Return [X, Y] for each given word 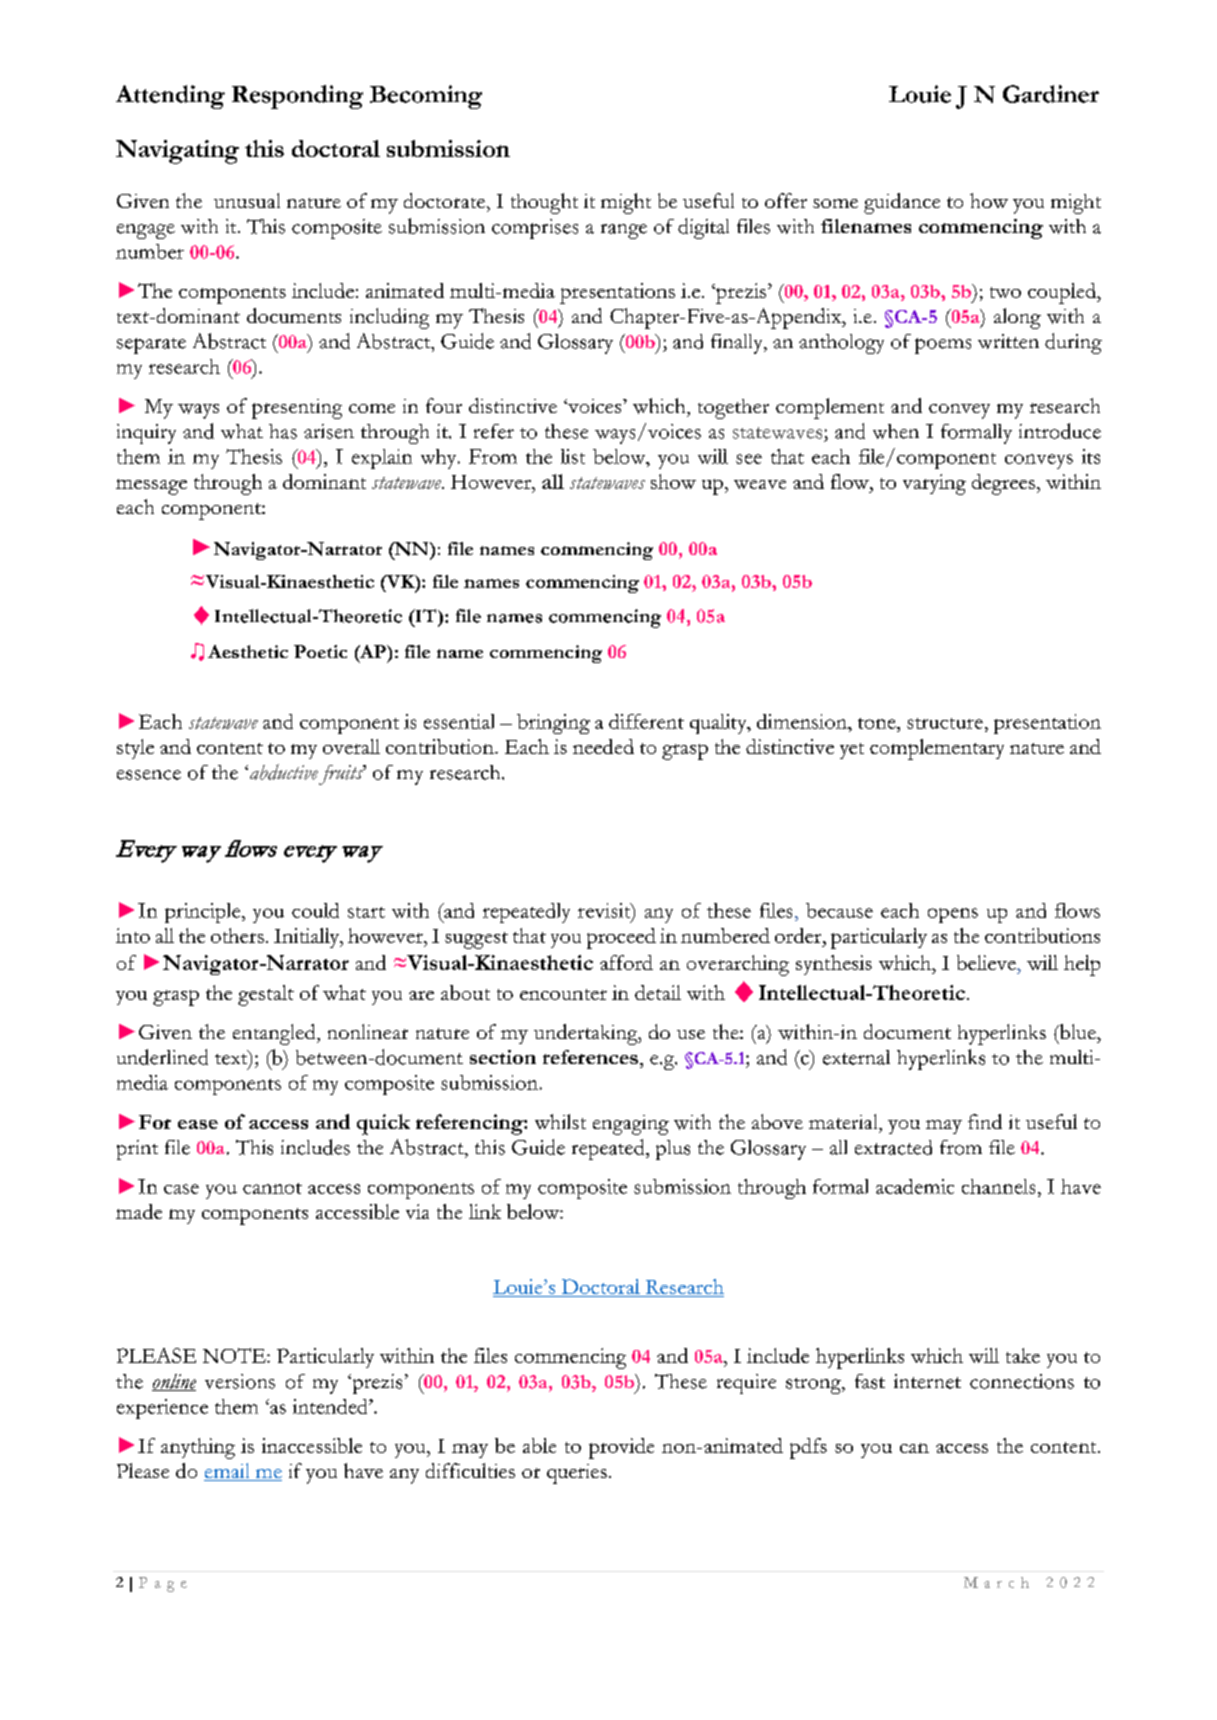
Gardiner [1051, 94]
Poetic [320, 651]
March [996, 1582]
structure [945, 723]
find [985, 1121]
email [228, 1472]
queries [577, 1474]
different [646, 721]
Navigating [177, 152]
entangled [275, 1034]
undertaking [587, 1034]
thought [544, 203]
